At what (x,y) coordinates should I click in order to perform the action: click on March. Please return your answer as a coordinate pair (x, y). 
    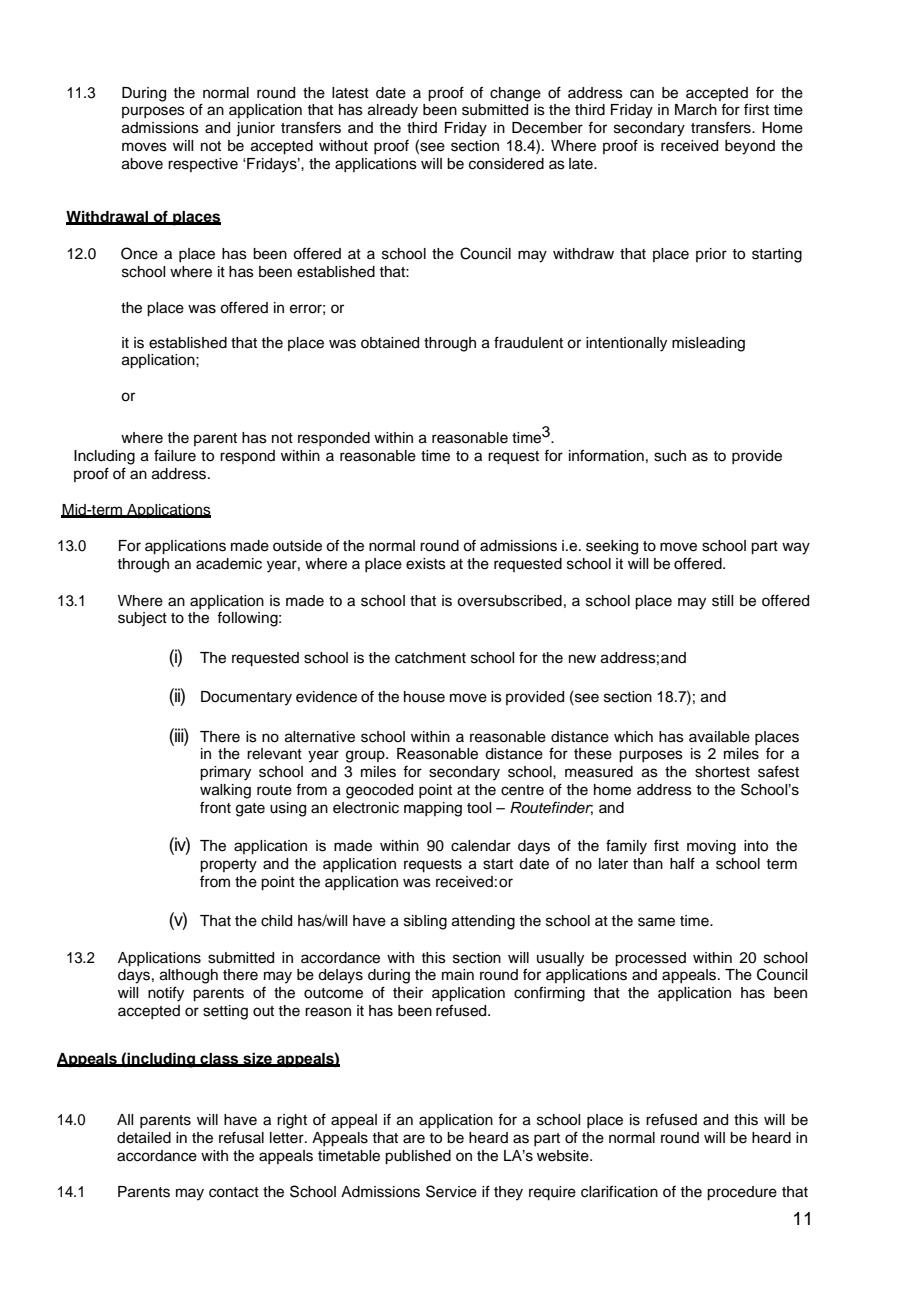
    Looking at the image, I should click on (696, 110).
